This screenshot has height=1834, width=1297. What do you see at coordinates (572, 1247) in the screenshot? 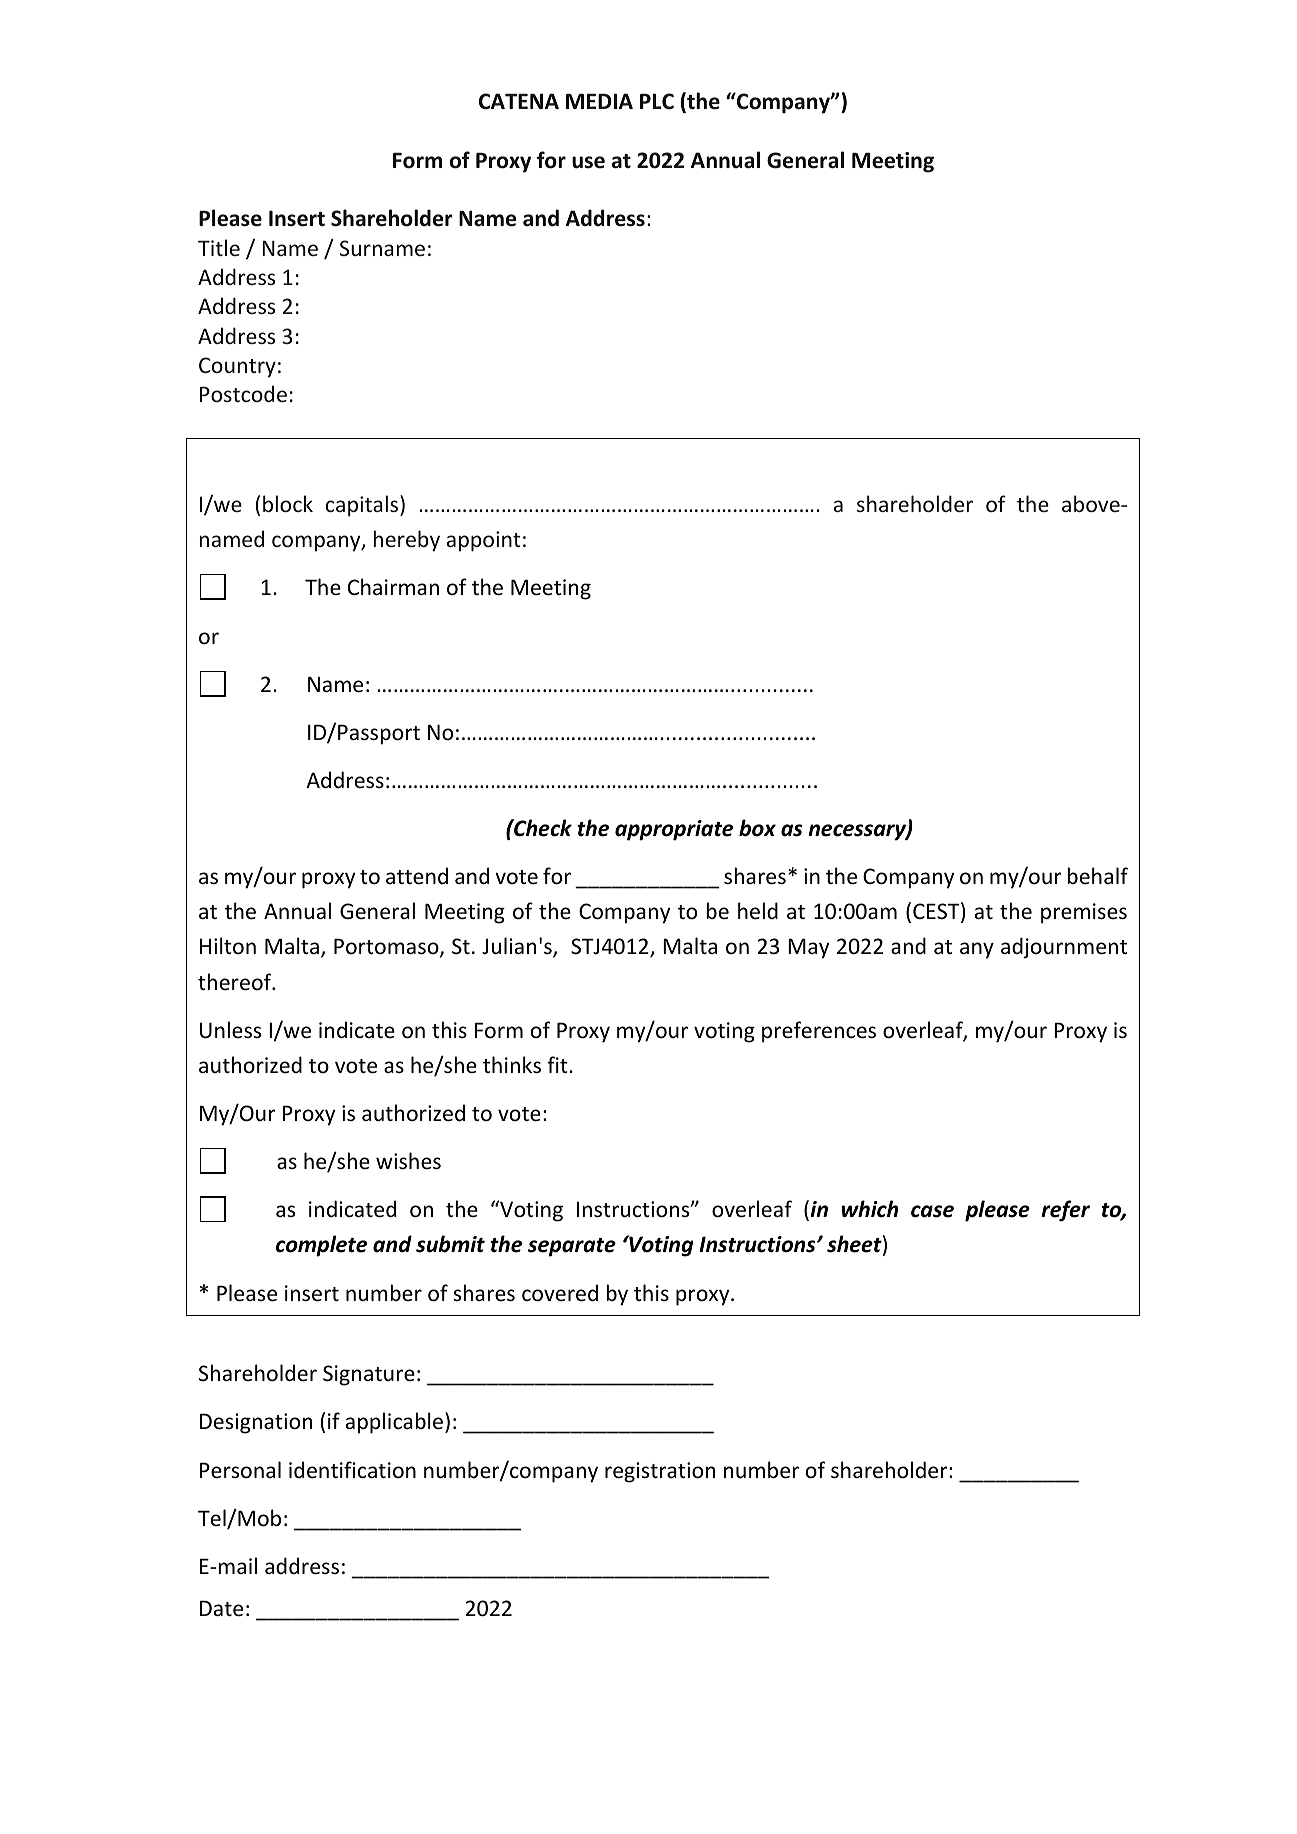
I see `separate` at bounding box center [572, 1247].
